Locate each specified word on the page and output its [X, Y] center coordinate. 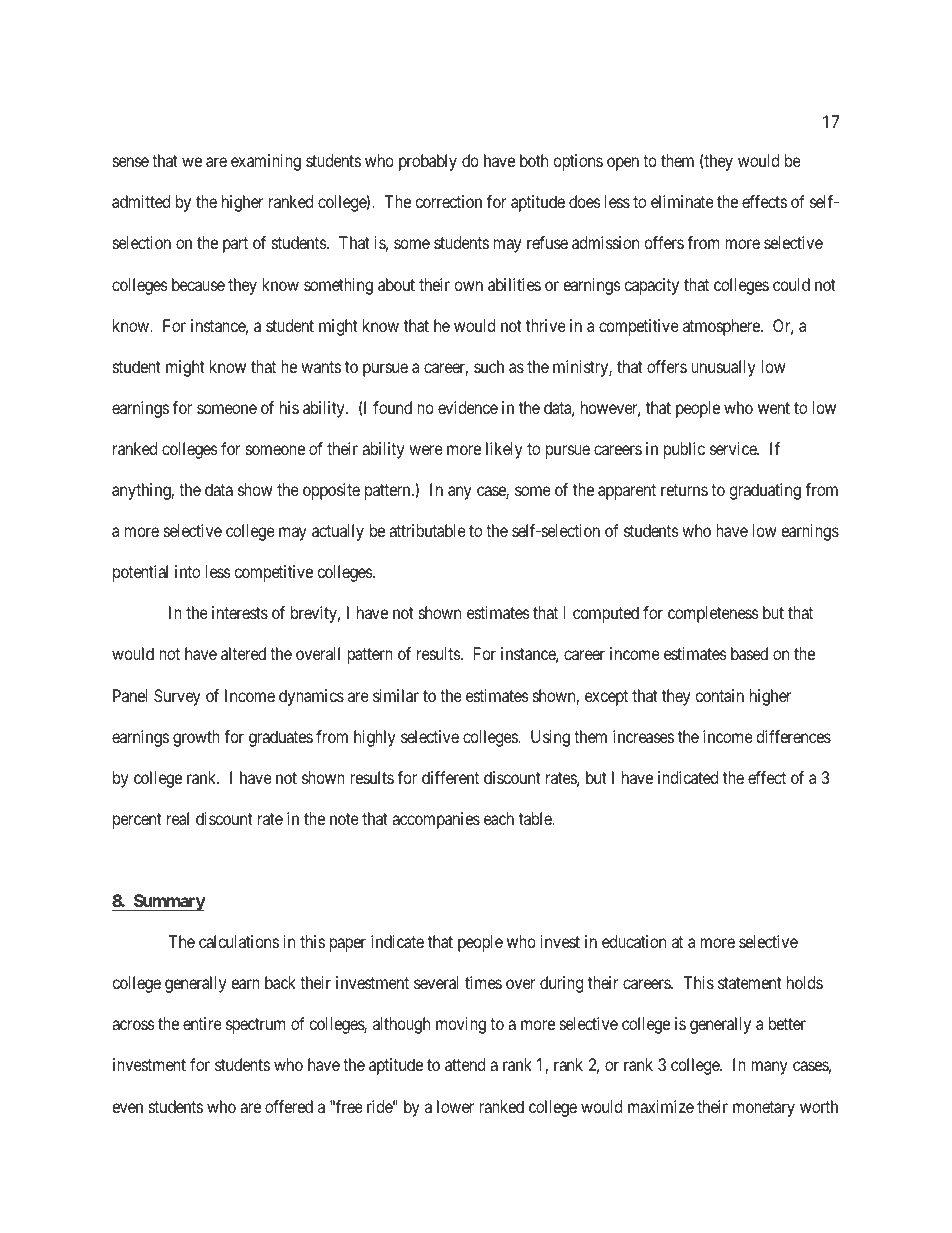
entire [202, 1023]
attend [465, 1064]
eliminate [682, 201]
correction [448, 201]
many [769, 1068]
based [749, 653]
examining [266, 162]
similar [396, 695]
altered [243, 653]
